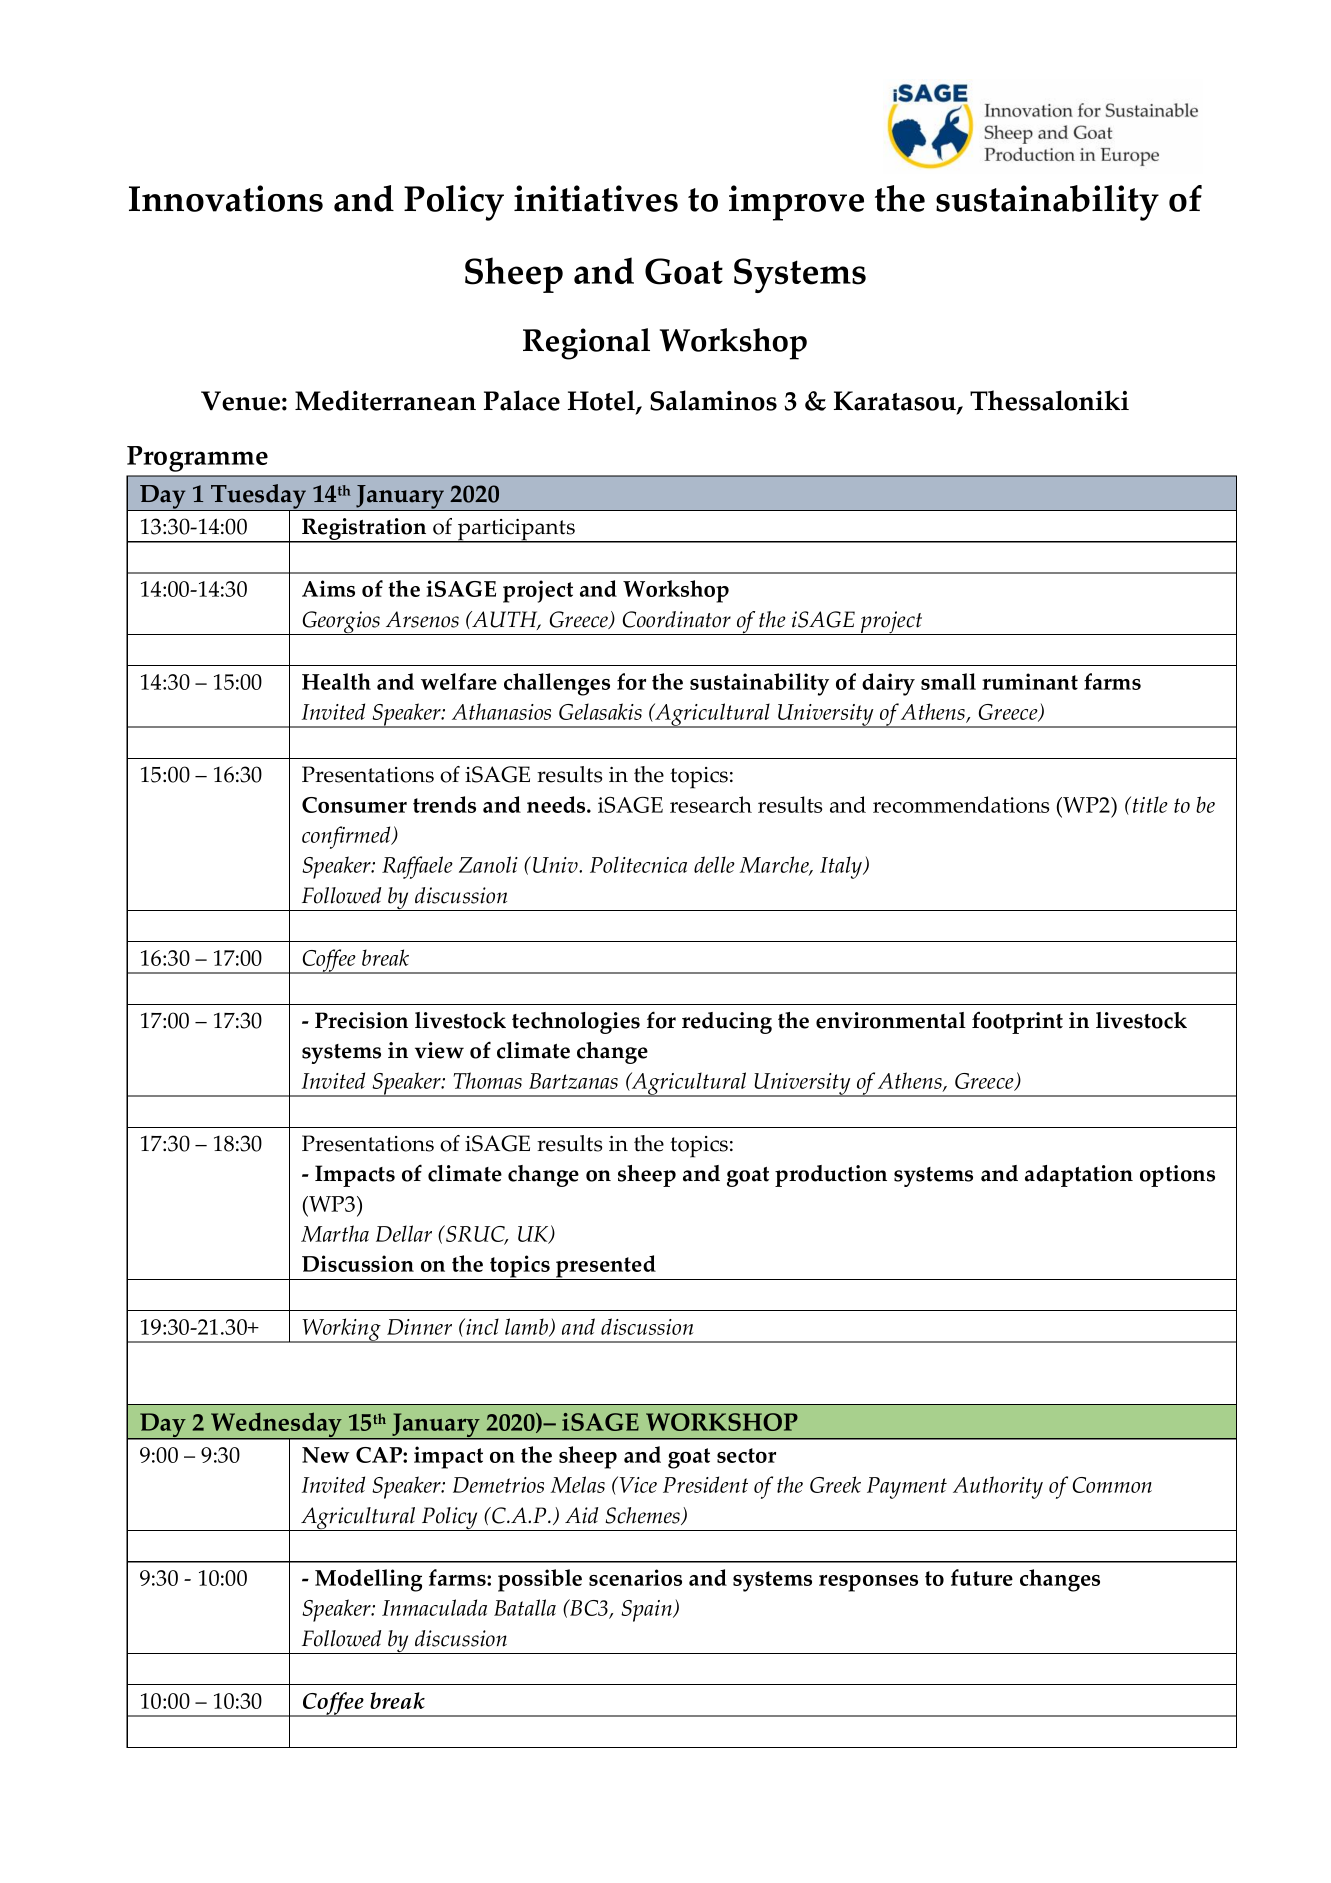 This document has height=1883, width=1331. I want to click on Innovations, so click(226, 198).
